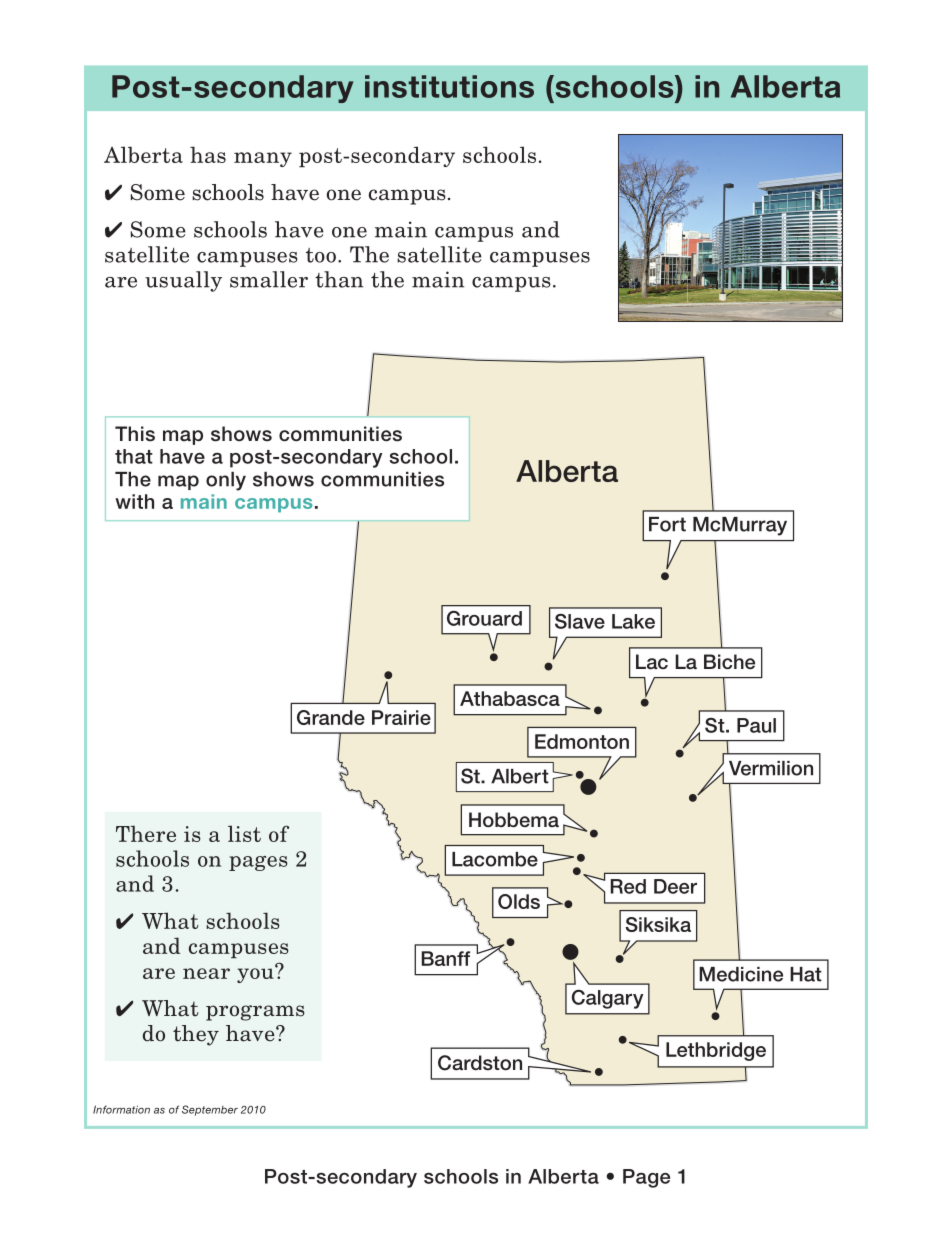  I want to click on Slave, so click(580, 621).
